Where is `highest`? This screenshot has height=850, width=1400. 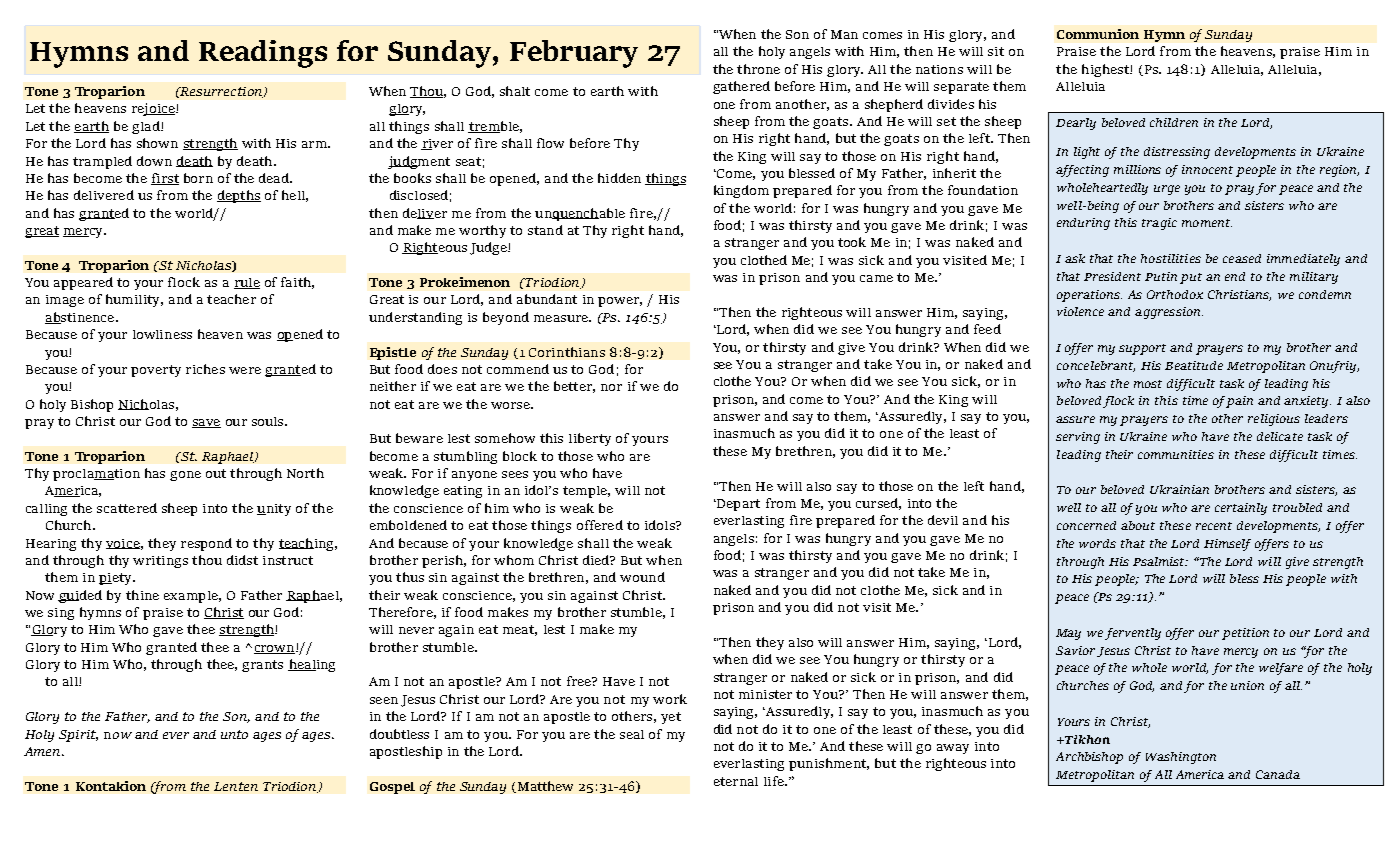
highest is located at coordinates (1106, 70).
